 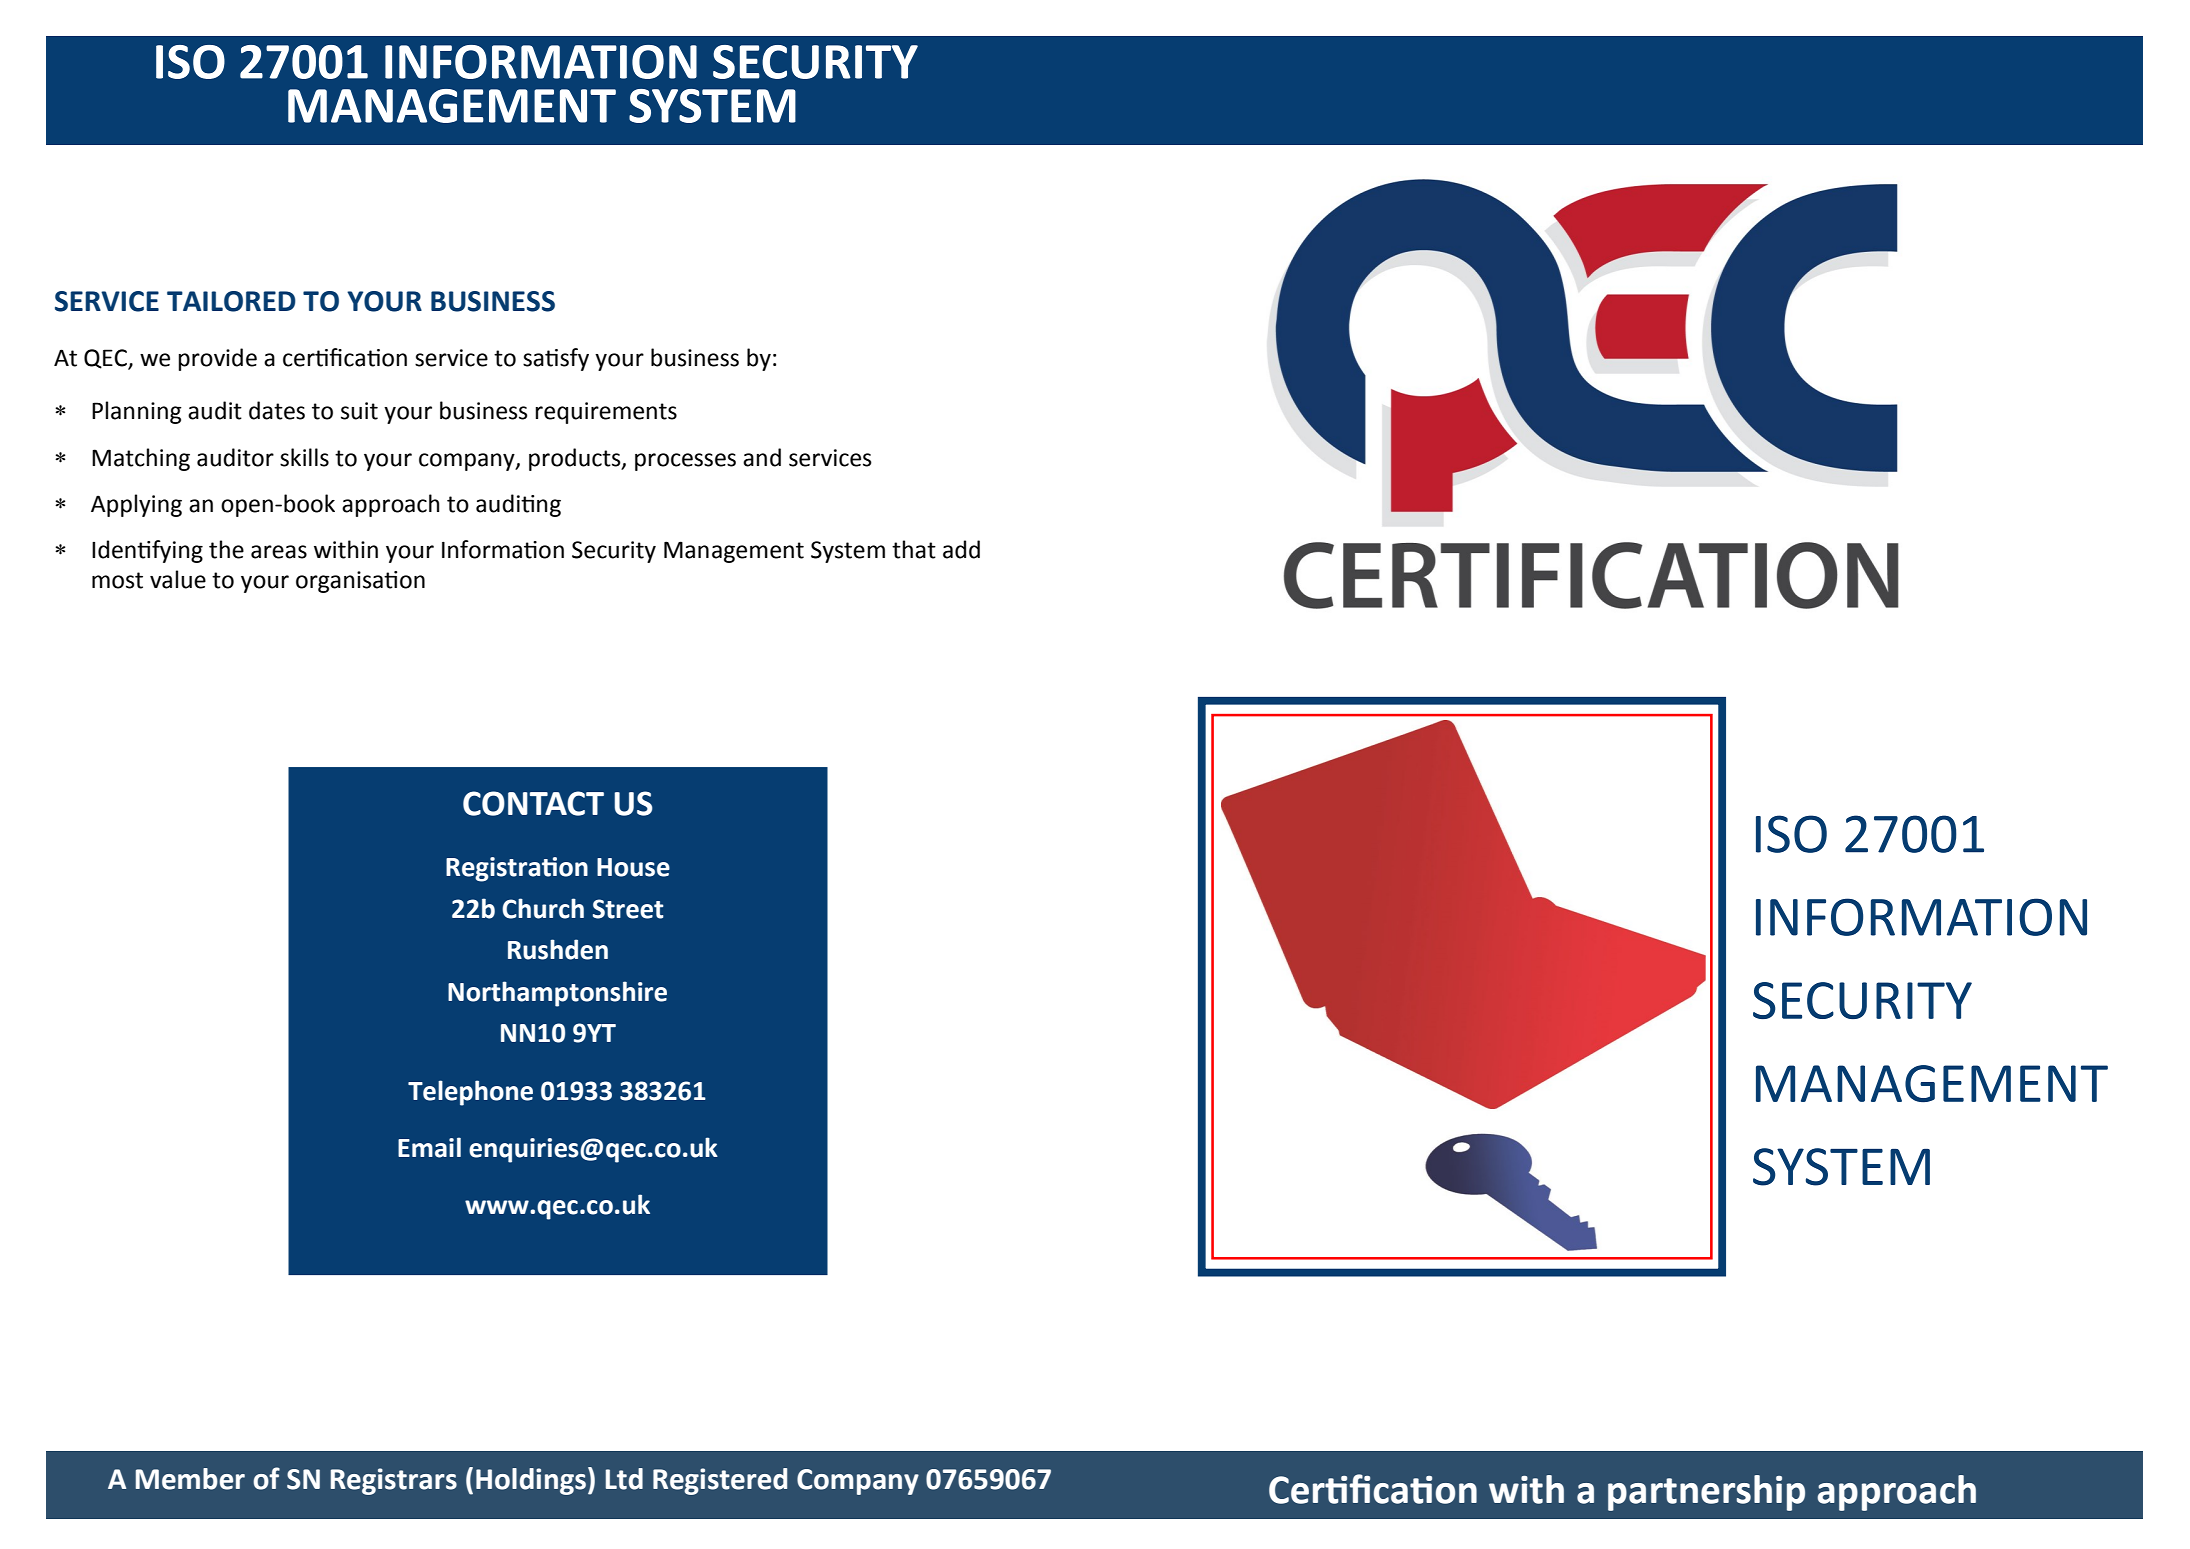 I want to click on Registrars, so click(x=394, y=1481).
